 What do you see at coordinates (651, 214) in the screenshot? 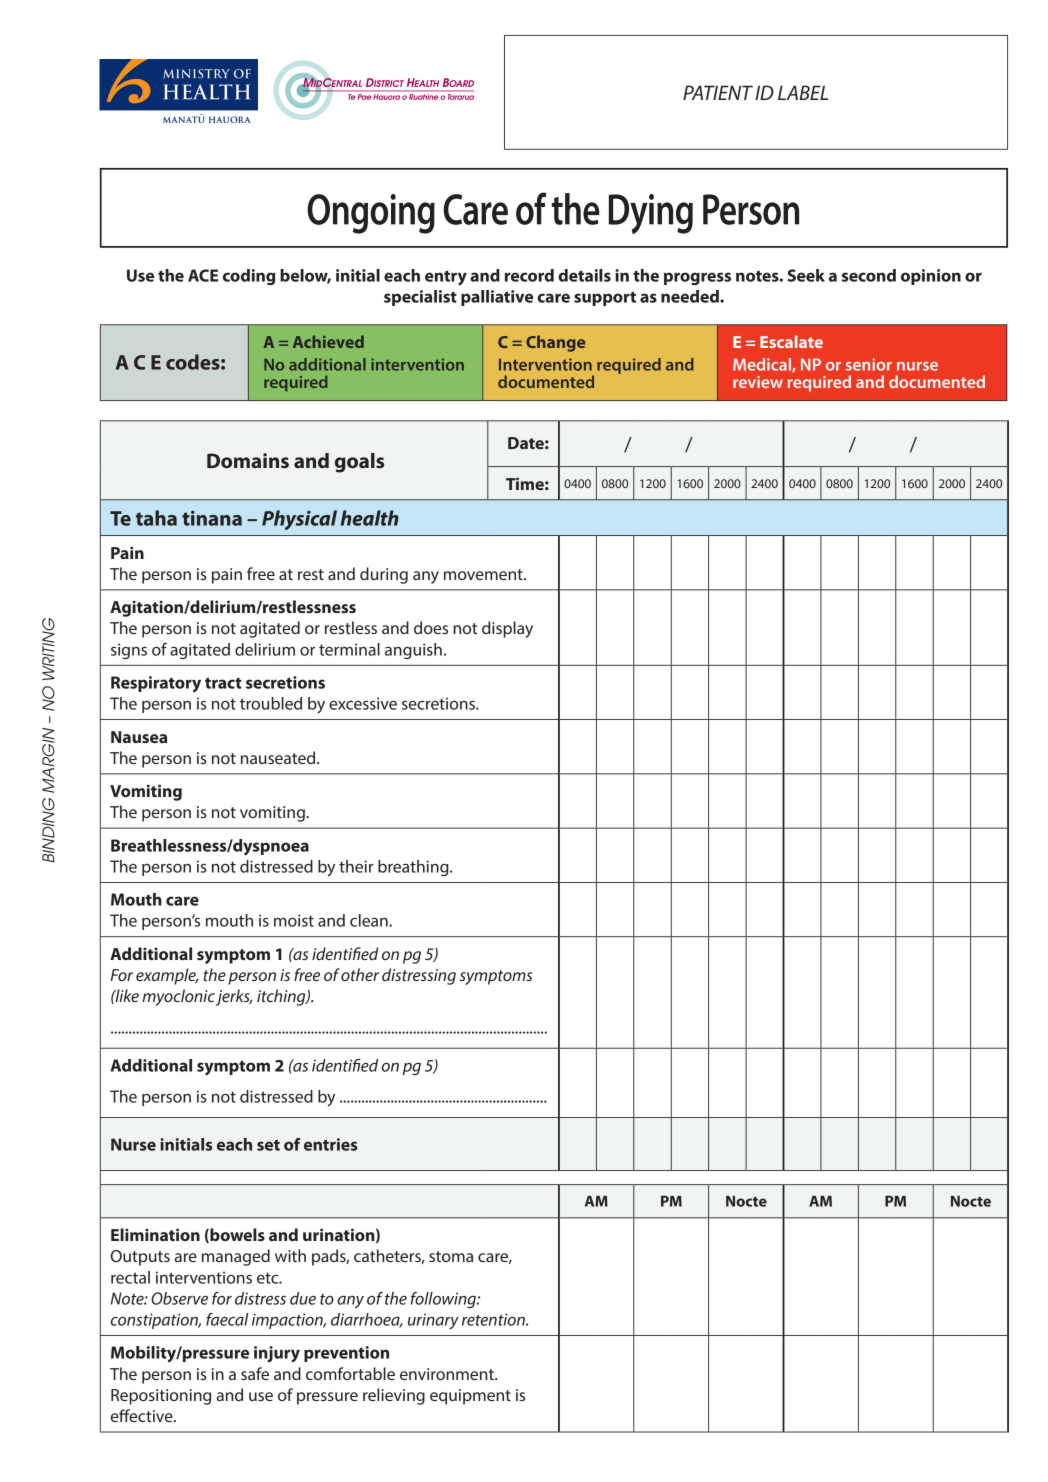
I see `Dying` at bounding box center [651, 214].
